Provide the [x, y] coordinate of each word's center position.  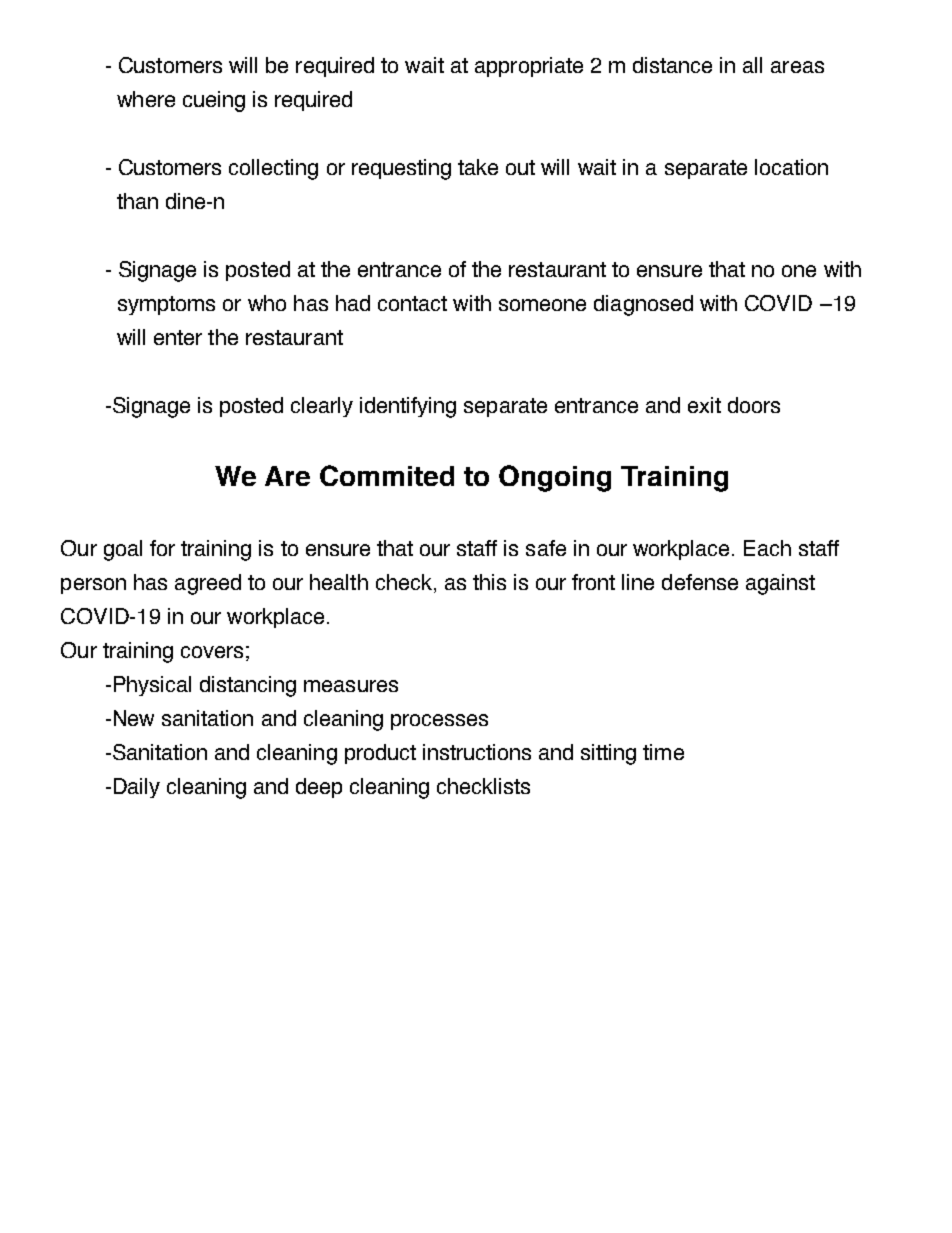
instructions [477, 752]
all [752, 65]
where [146, 99]
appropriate [529, 67]
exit [704, 405]
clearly [322, 407]
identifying [408, 407]
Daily [137, 788]
